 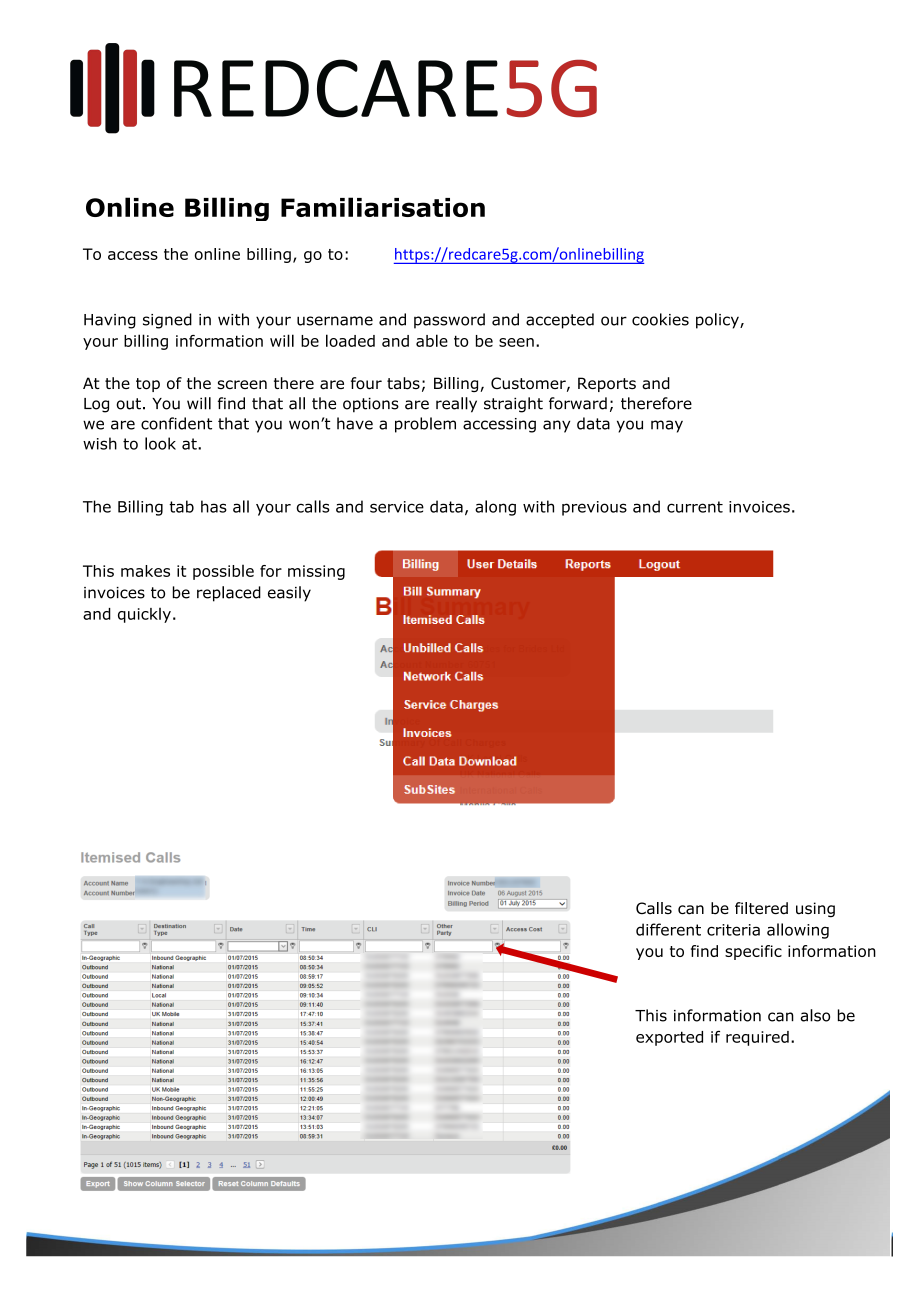 I want to click on policy, so click(x=718, y=321).
